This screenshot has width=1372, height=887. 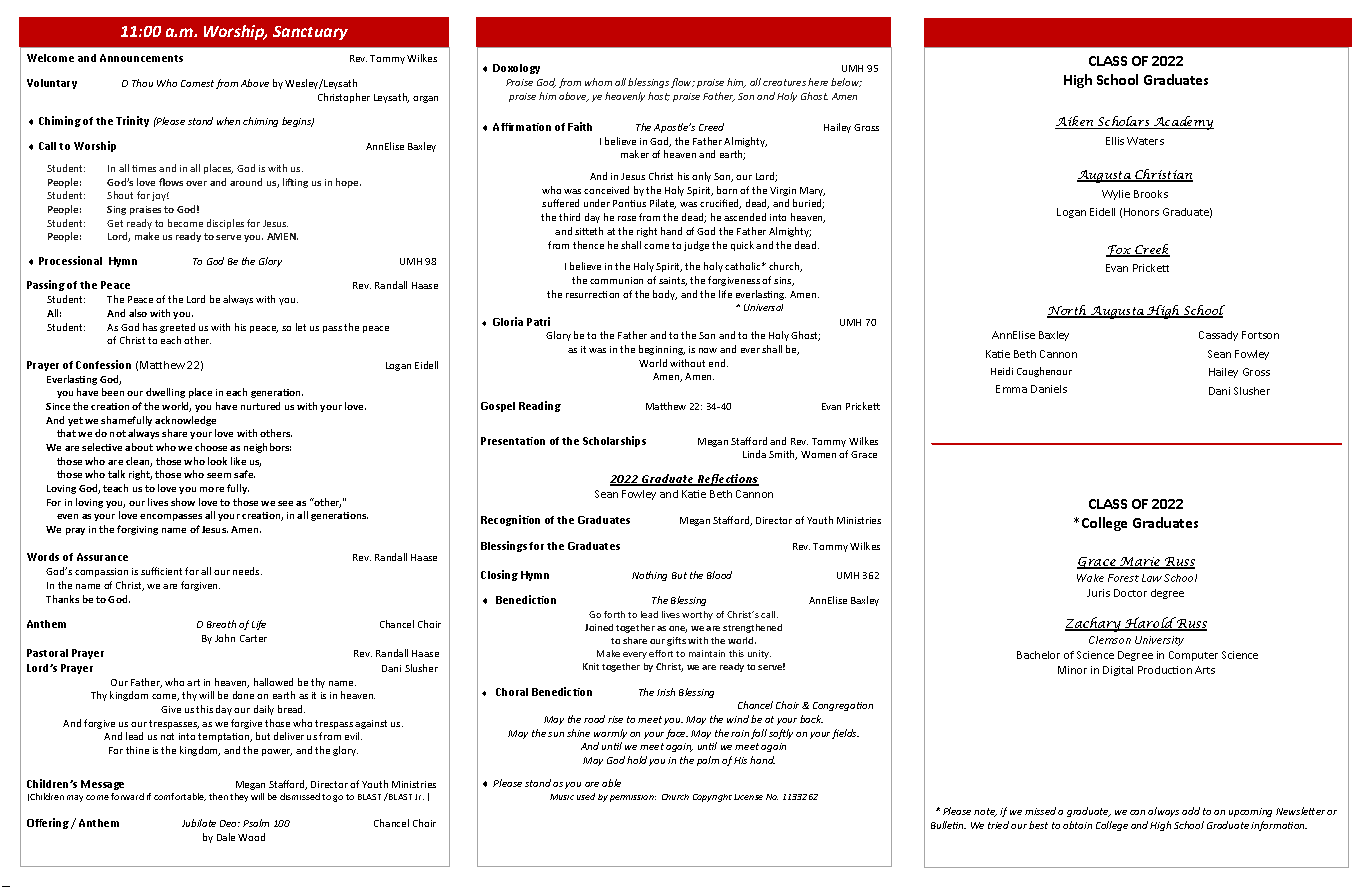 I want to click on disciples, so click(x=225, y=224).
